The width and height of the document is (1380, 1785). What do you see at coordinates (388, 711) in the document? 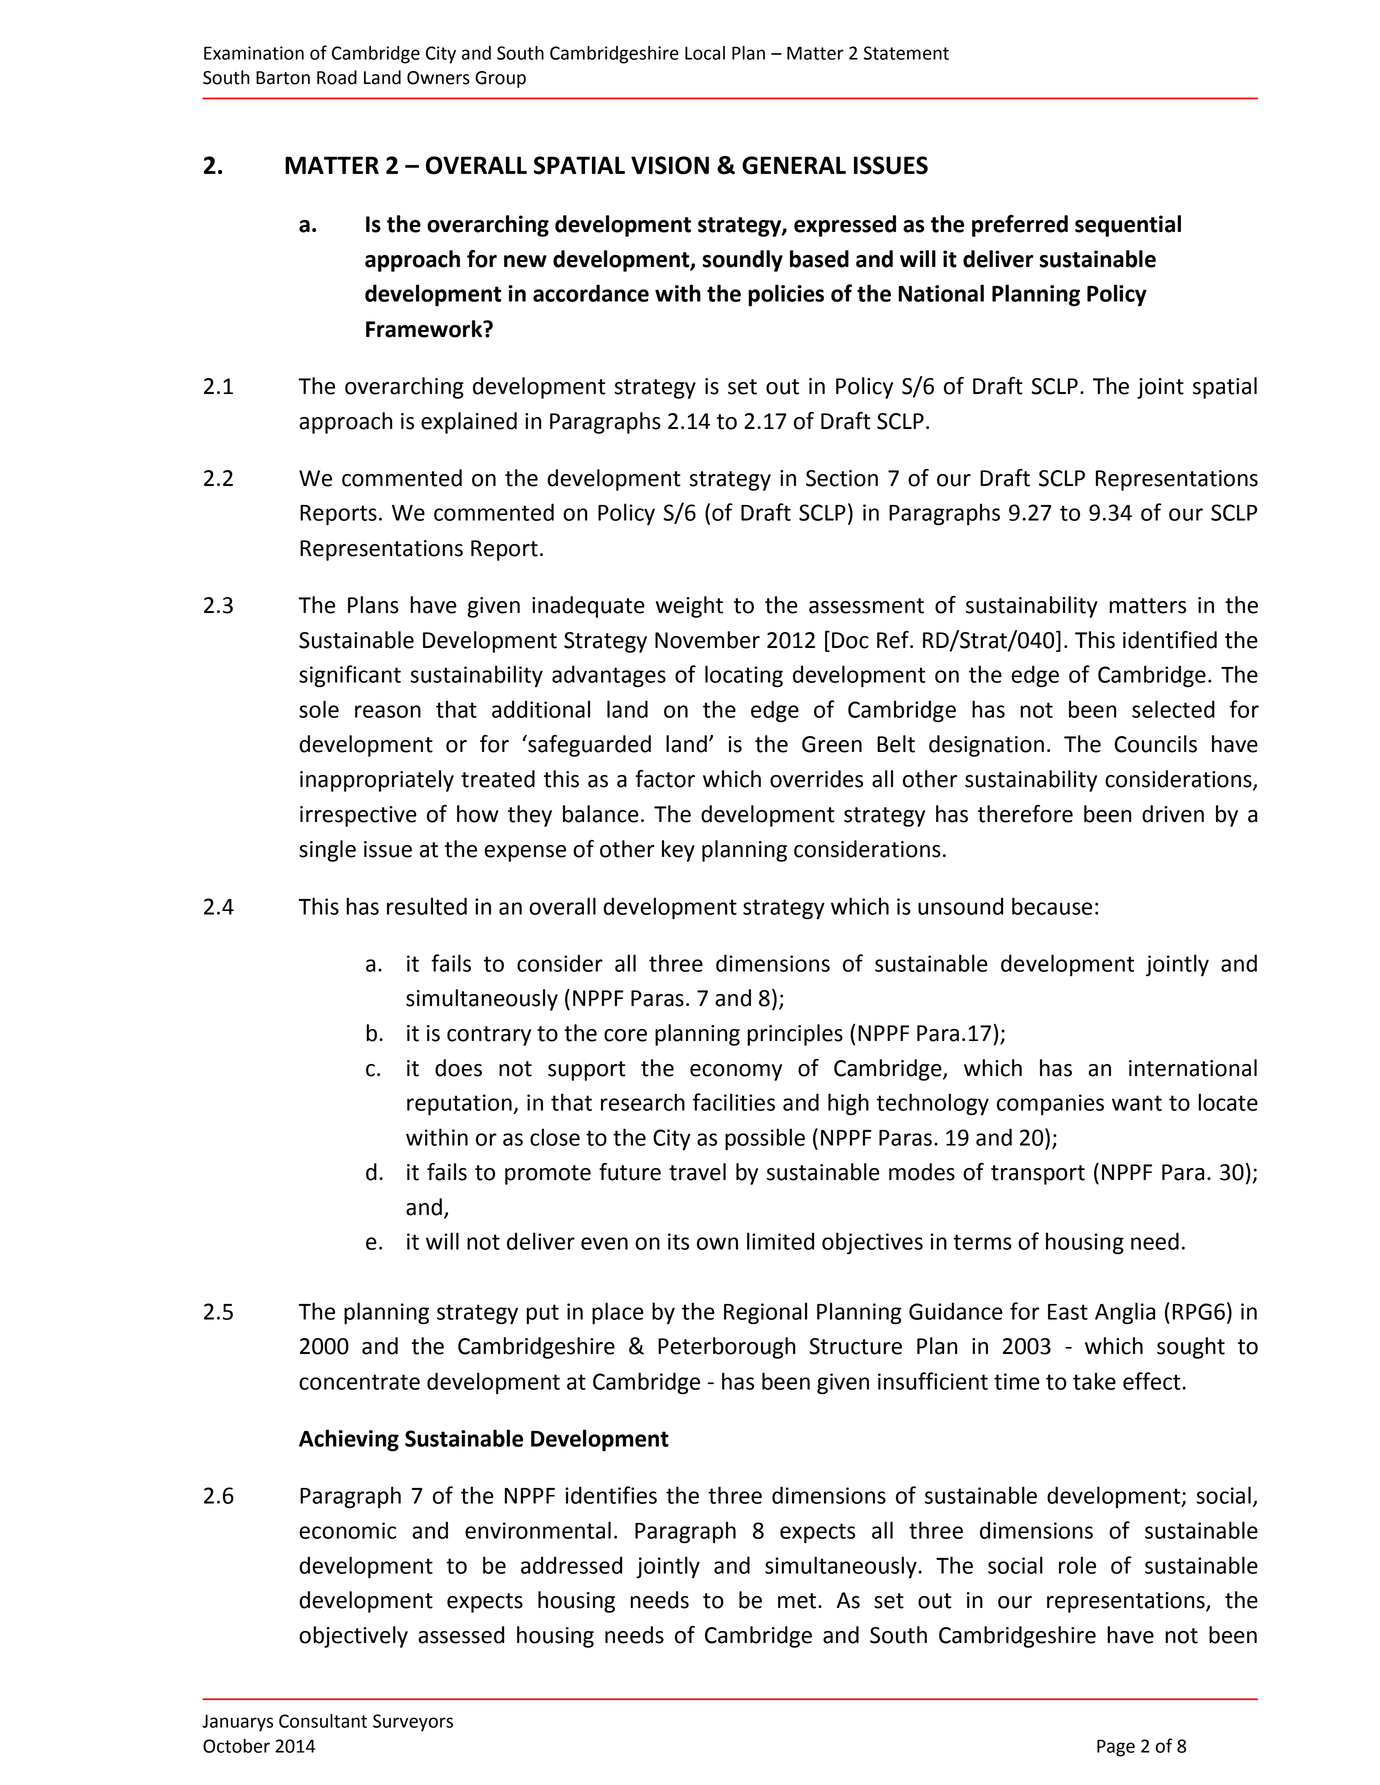
I see `reason` at bounding box center [388, 711].
